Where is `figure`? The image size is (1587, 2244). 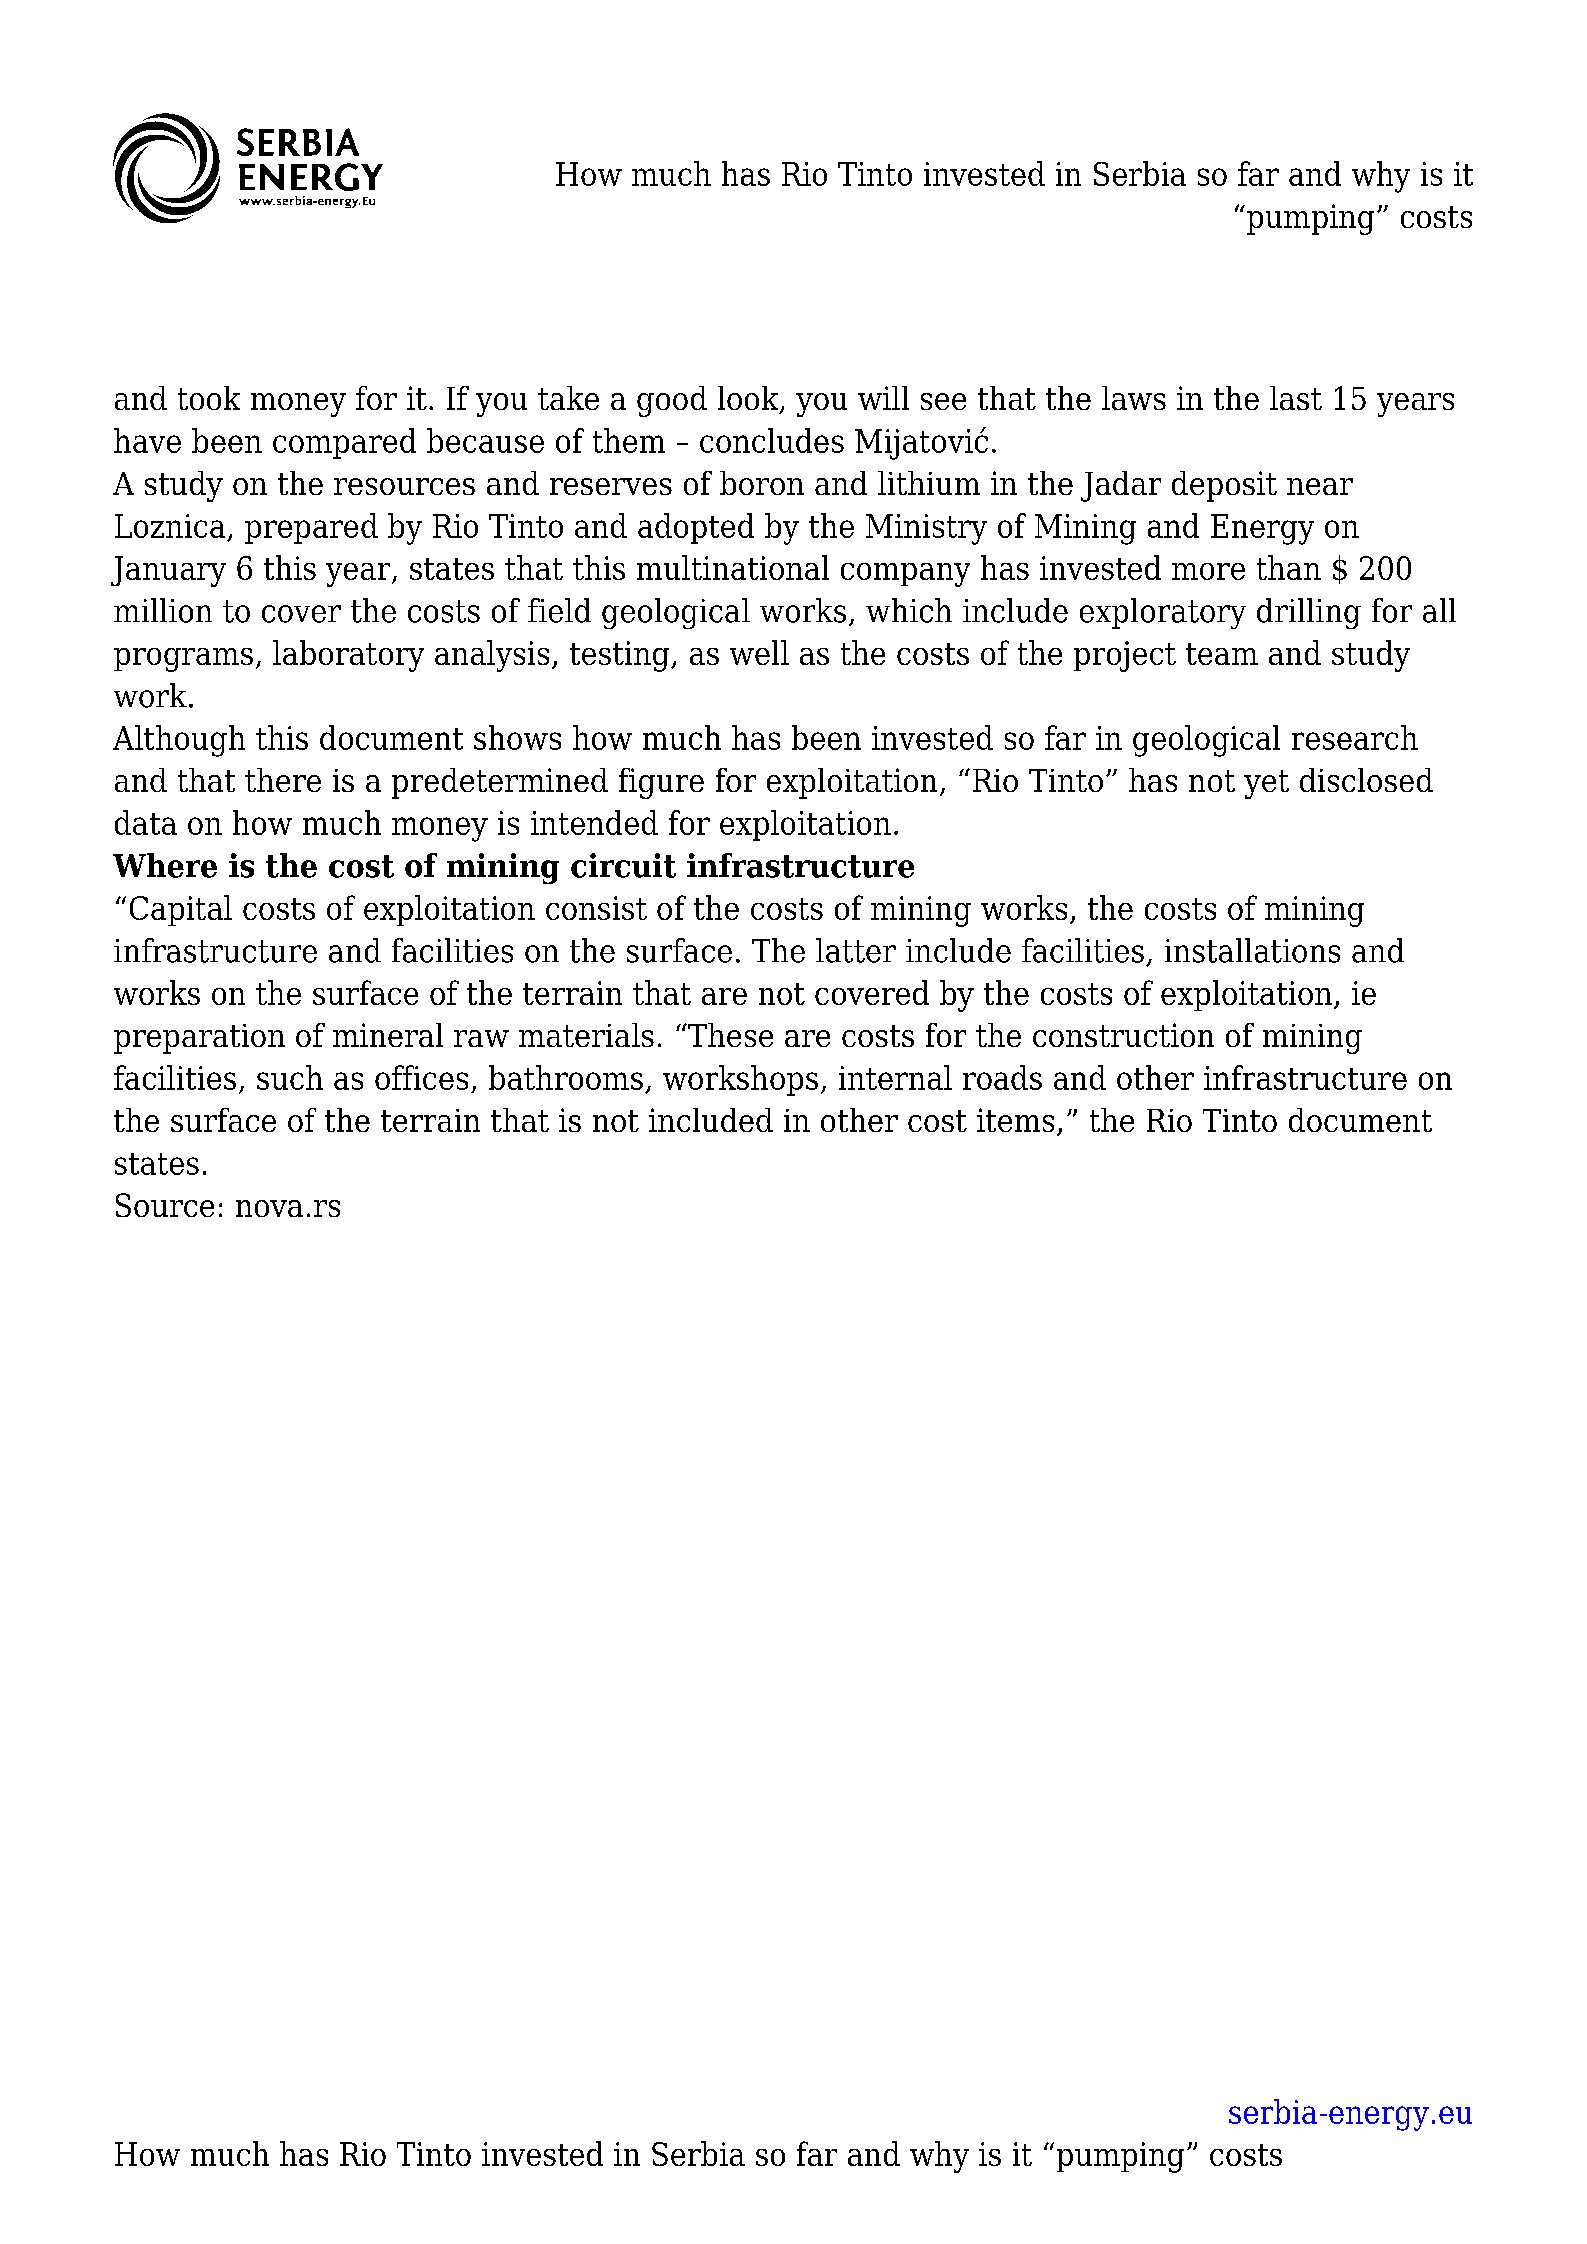 figure is located at coordinates (661, 783).
